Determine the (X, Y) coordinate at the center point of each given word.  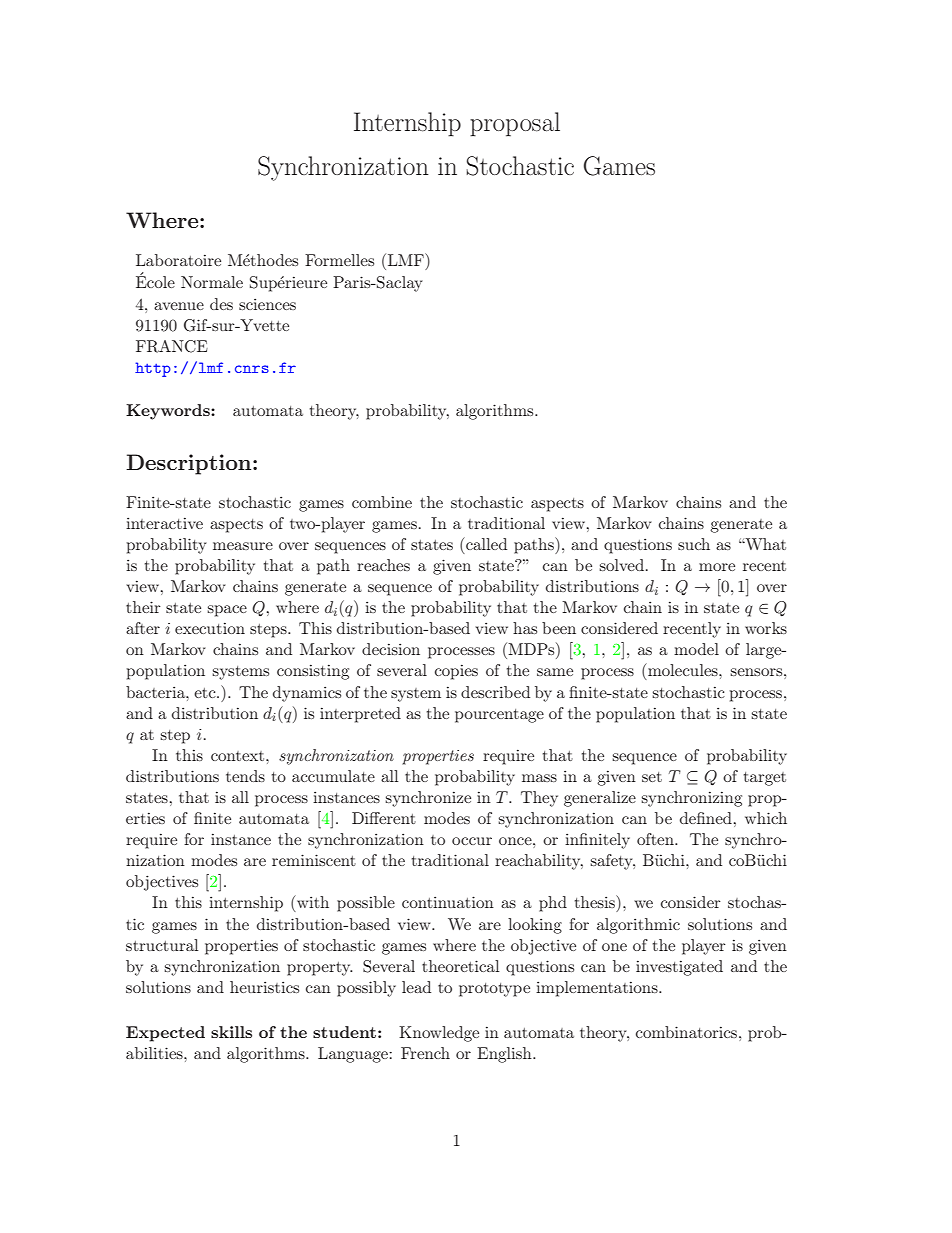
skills (231, 1032)
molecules (683, 669)
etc (206, 693)
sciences (267, 304)
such (694, 544)
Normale (212, 282)
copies (456, 672)
